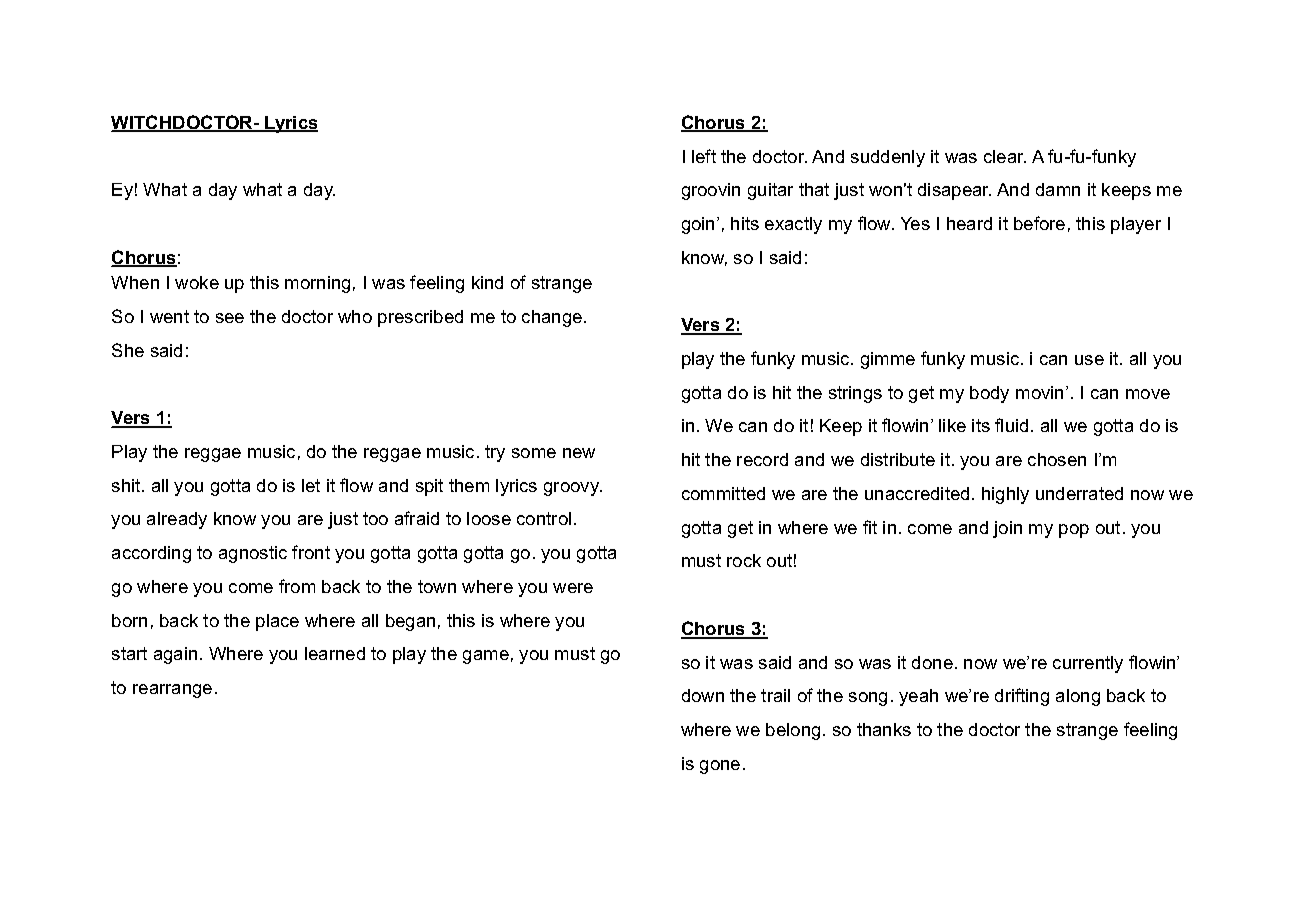 This image has height=924, width=1307. Describe the element at coordinates (704, 156) in the image. I see `left` at that location.
